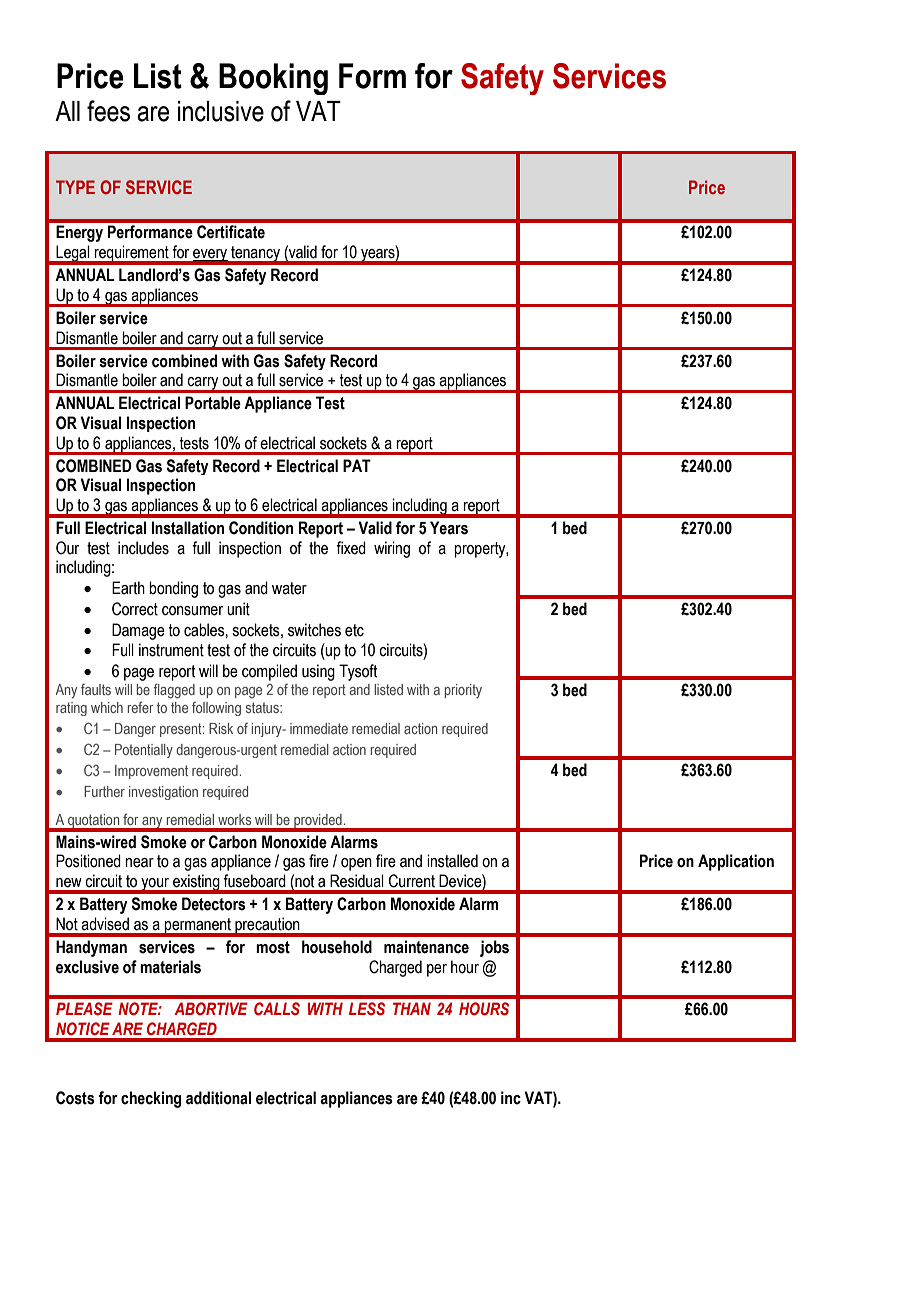  Describe the element at coordinates (151, 1099) in the image. I see `checking` at that location.
